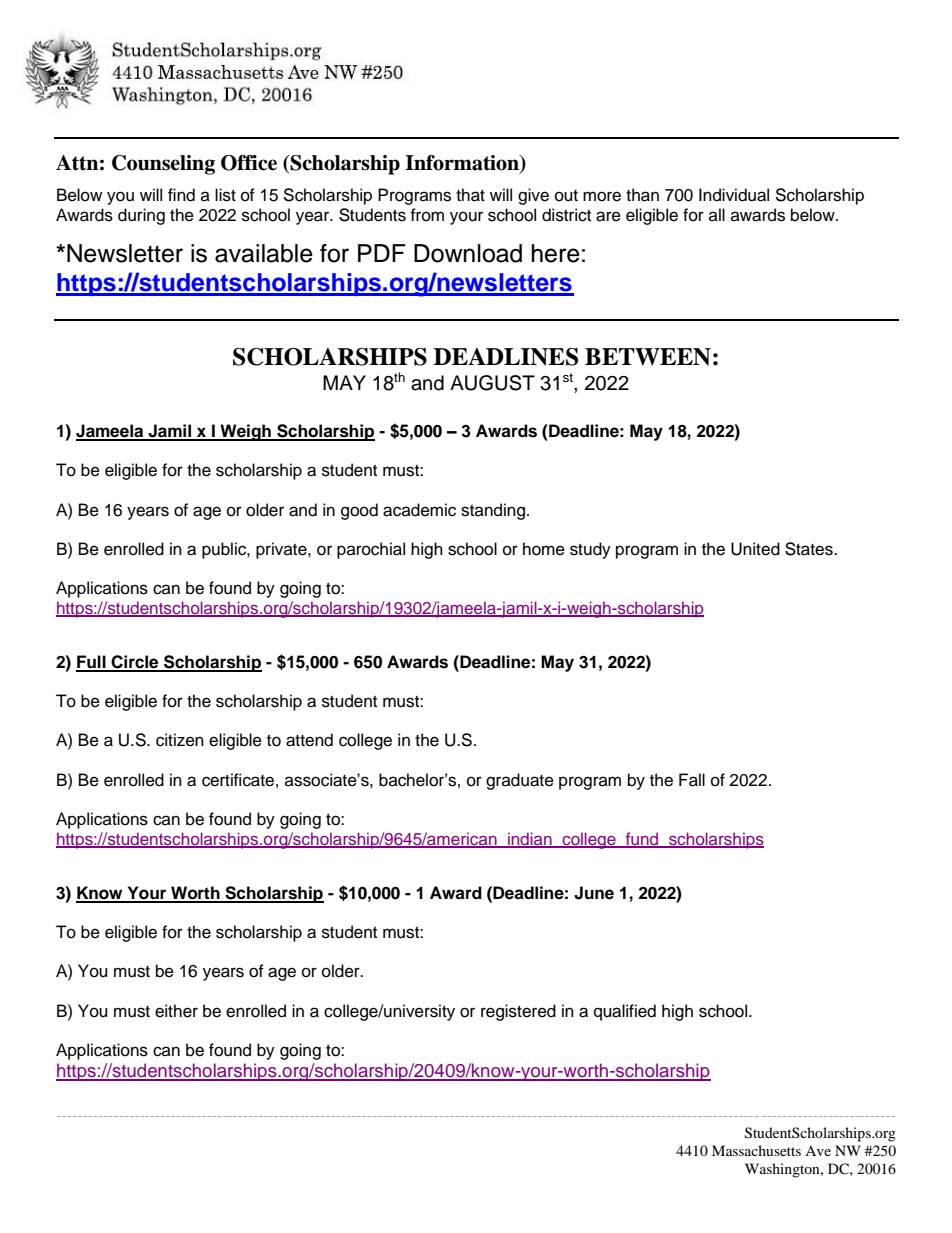  Describe the element at coordinates (135, 663) in the image. I see `Circle` at that location.
